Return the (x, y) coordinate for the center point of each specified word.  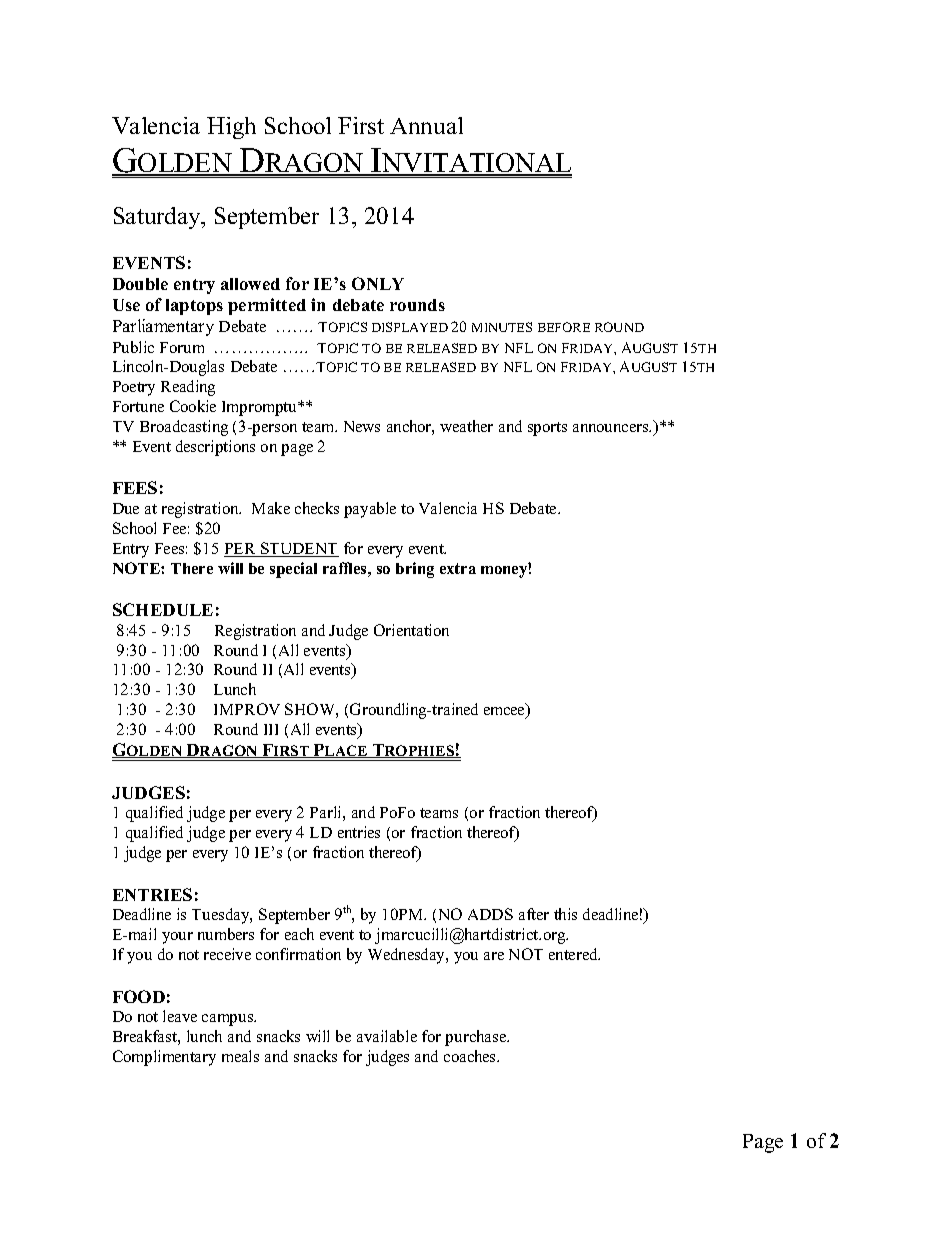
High (231, 128)
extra (458, 568)
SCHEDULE (163, 609)
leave (180, 1016)
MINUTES (502, 327)
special (293, 570)
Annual (426, 125)
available (387, 1036)
